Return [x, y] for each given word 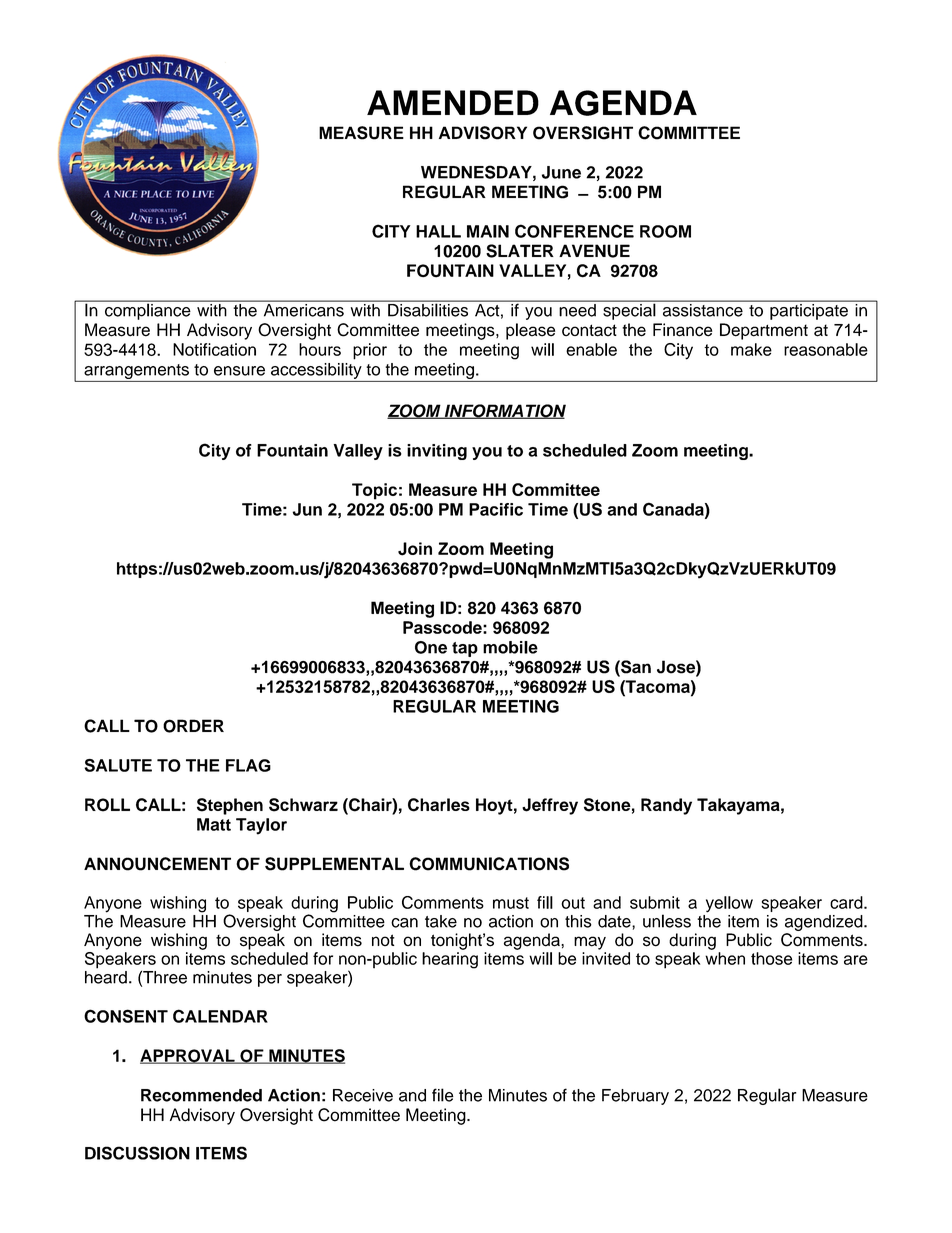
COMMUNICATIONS [489, 864]
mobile [510, 647]
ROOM [665, 231]
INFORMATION [504, 411]
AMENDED [453, 102]
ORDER [193, 726]
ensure [239, 371]
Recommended [201, 1095]
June [561, 172]
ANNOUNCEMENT [157, 864]
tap [465, 649]
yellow [729, 904]
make [751, 349]
